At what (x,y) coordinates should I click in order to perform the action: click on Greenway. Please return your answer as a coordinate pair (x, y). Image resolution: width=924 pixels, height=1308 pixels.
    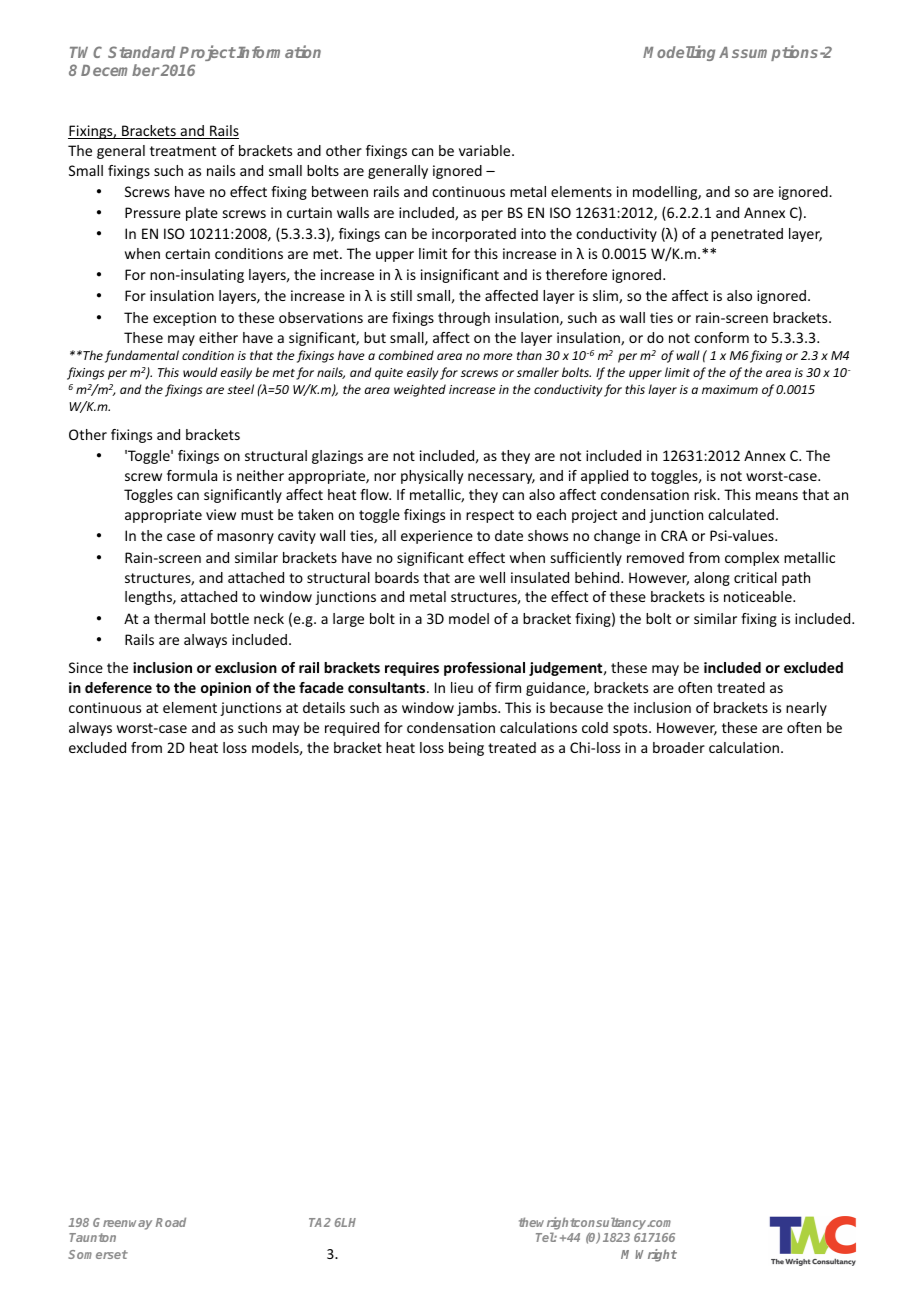
    Looking at the image, I should click on (122, 1224).
